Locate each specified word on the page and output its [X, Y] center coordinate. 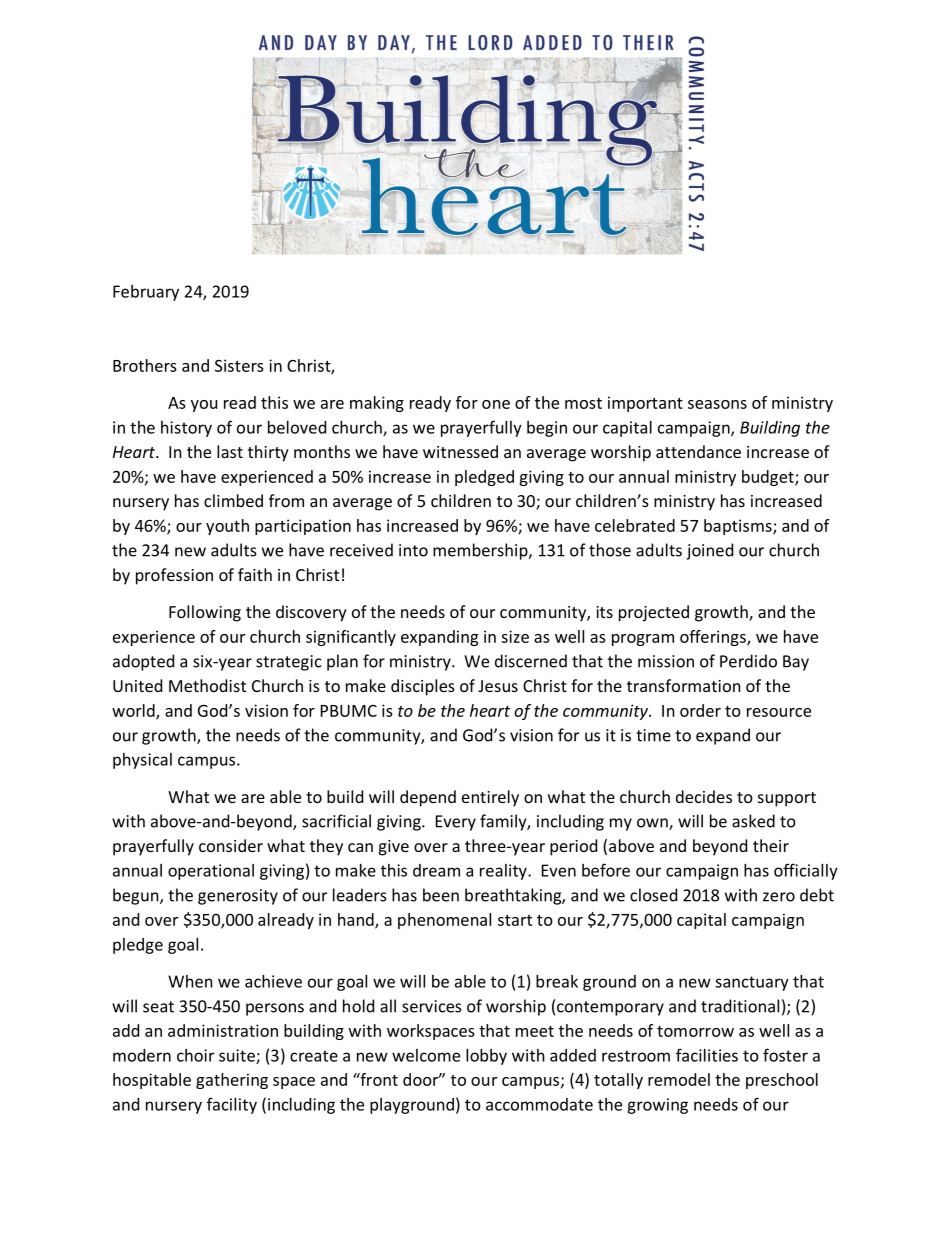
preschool [782, 1081]
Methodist [207, 685]
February [146, 293]
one [496, 404]
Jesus [498, 686]
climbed [233, 500]
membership [481, 551]
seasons [717, 404]
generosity [238, 897]
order [700, 710]
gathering [232, 1081]
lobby [486, 1057]
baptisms [739, 527]
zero [779, 897]
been [441, 895]
